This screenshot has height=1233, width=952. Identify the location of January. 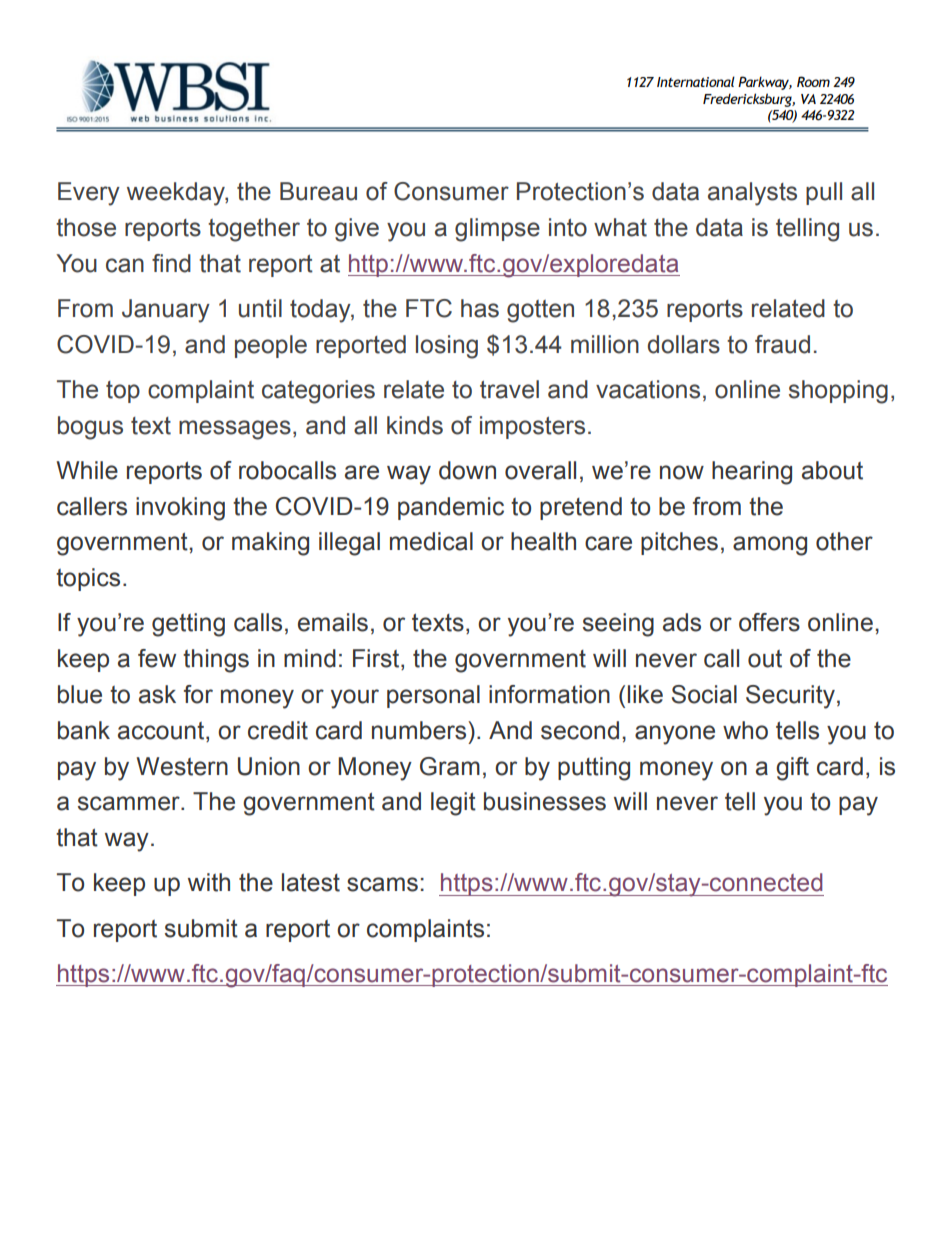
(166, 311).
